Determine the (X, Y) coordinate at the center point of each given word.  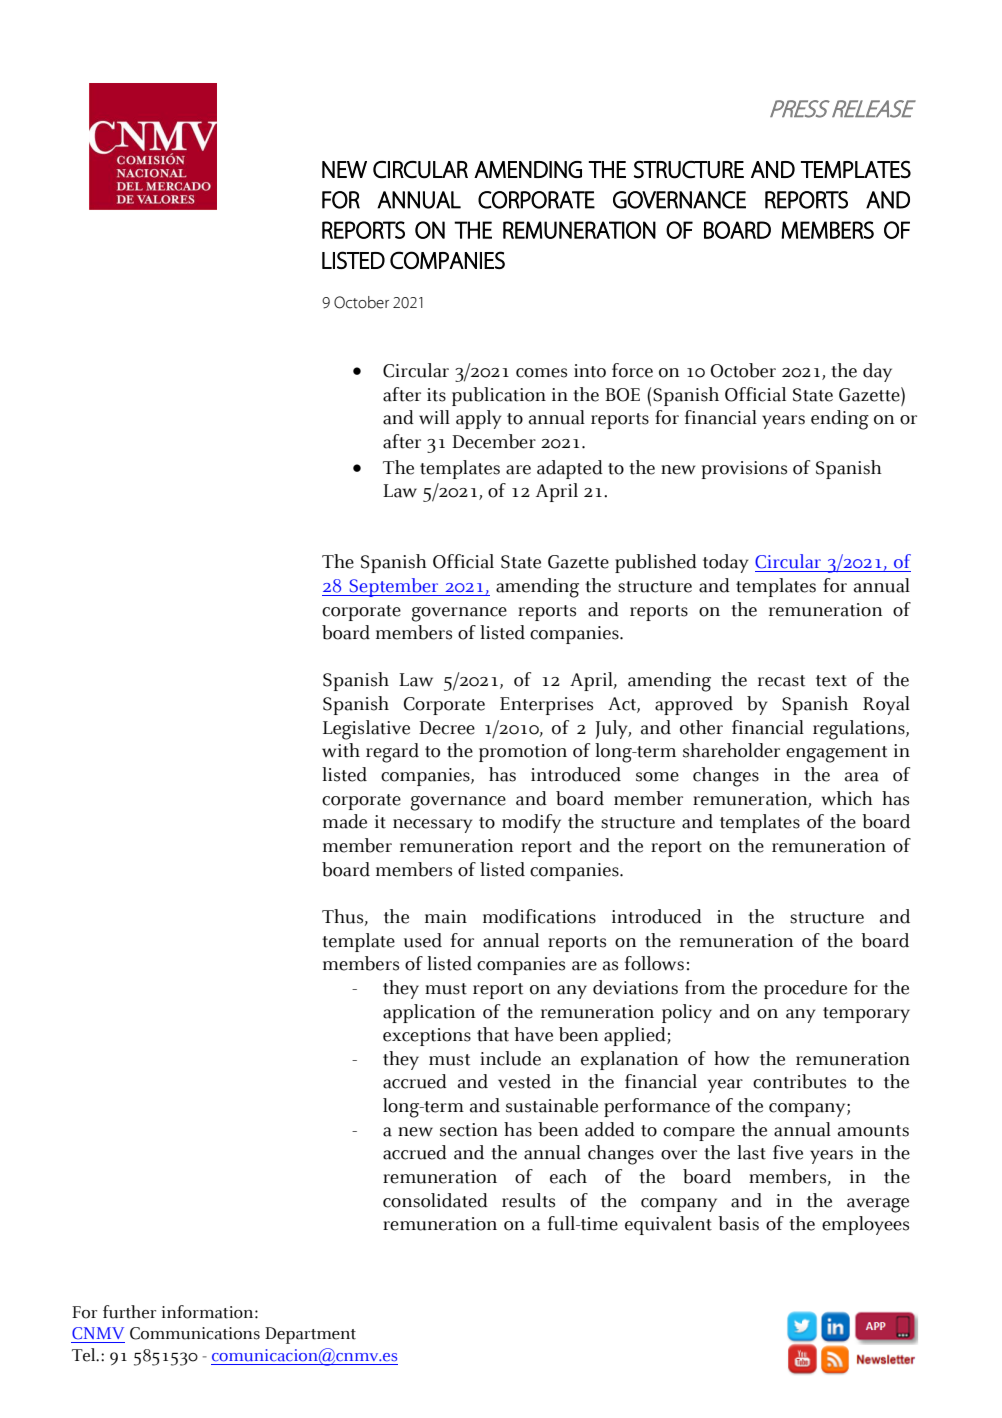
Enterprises (546, 706)
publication (499, 396)
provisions (744, 470)
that (493, 1034)
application (429, 1013)
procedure (805, 989)
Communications (195, 1333)
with (341, 750)
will (434, 417)
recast (781, 681)
